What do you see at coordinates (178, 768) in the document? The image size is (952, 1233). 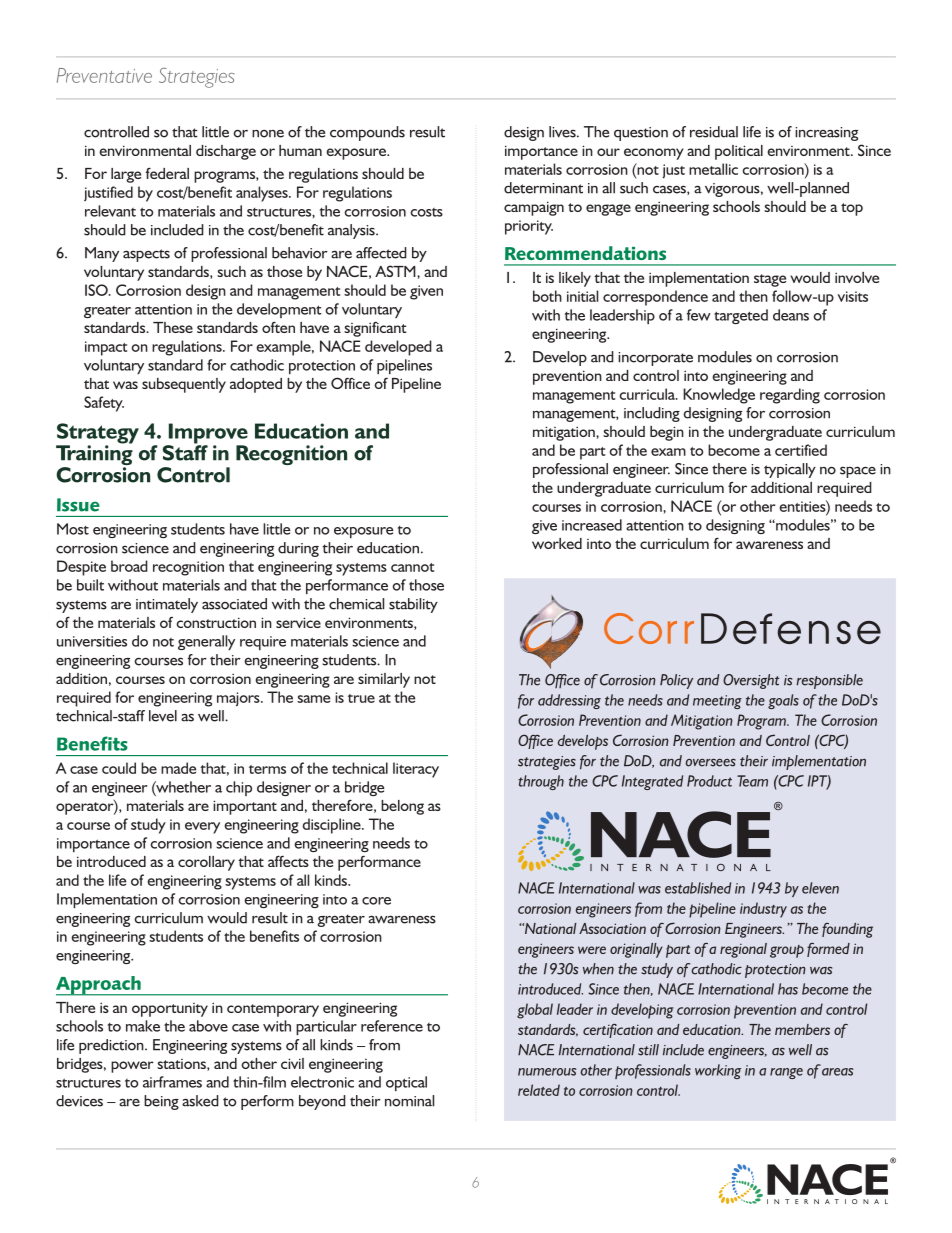 I see `made` at bounding box center [178, 768].
